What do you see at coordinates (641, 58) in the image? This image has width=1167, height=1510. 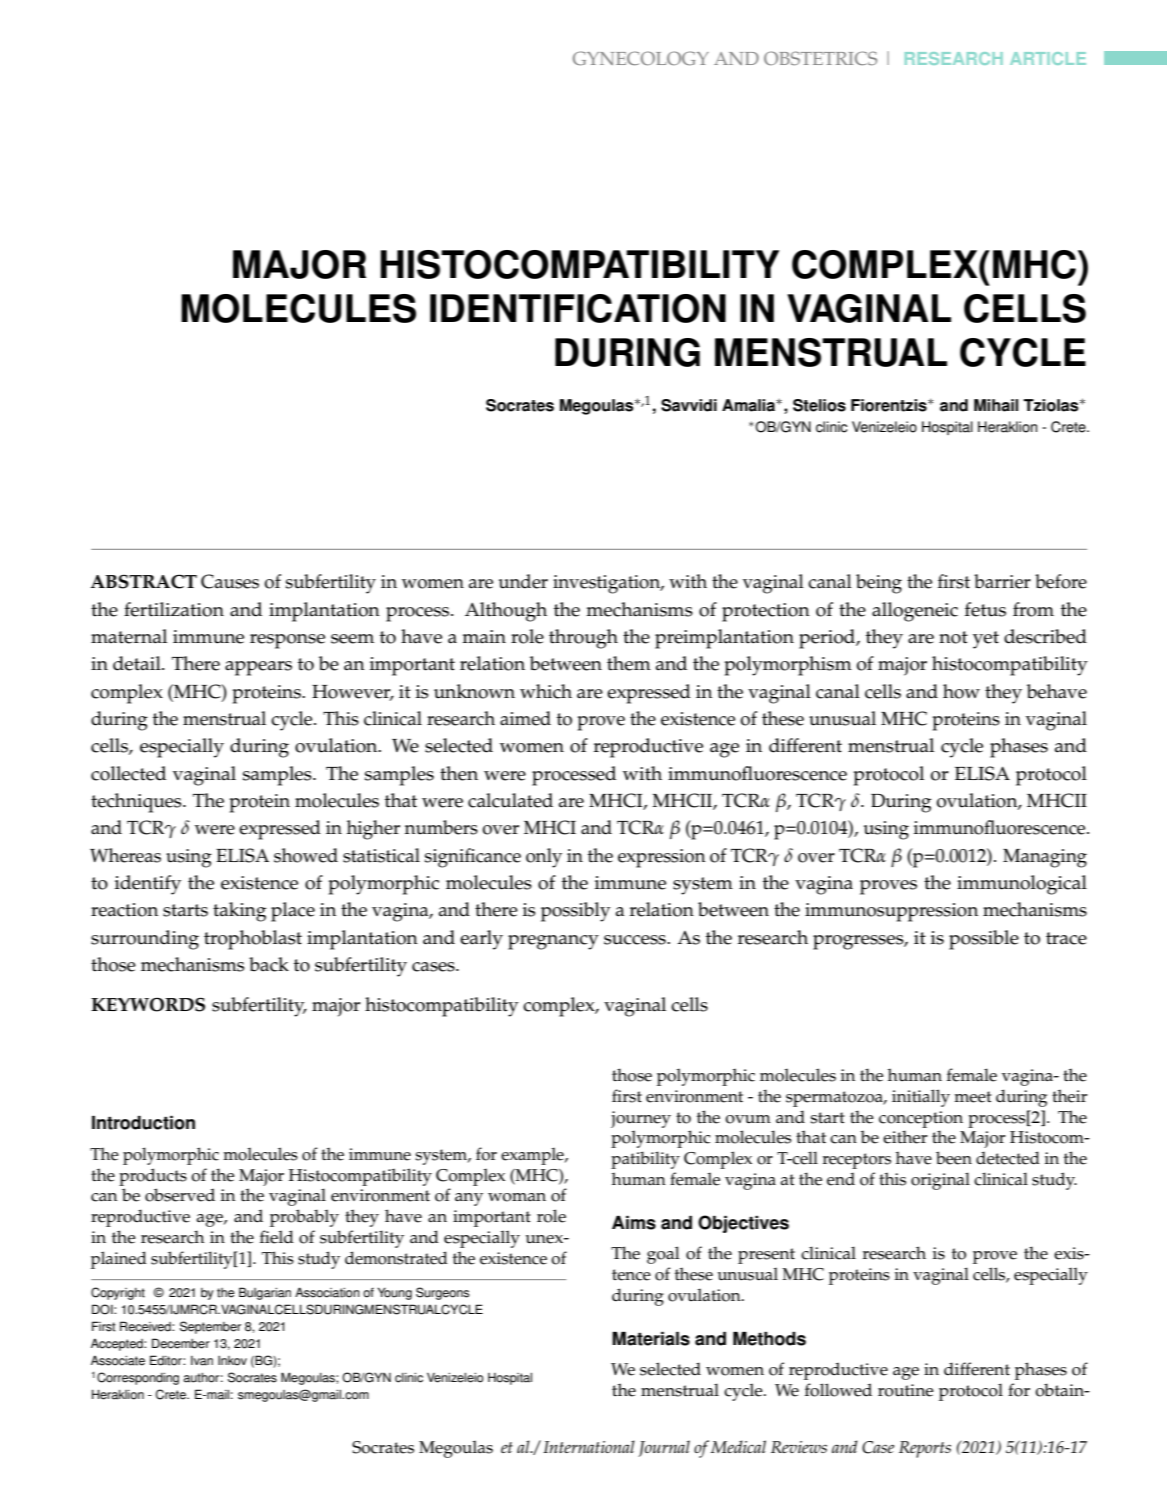 I see `GYNECOLOGY` at bounding box center [641, 58].
